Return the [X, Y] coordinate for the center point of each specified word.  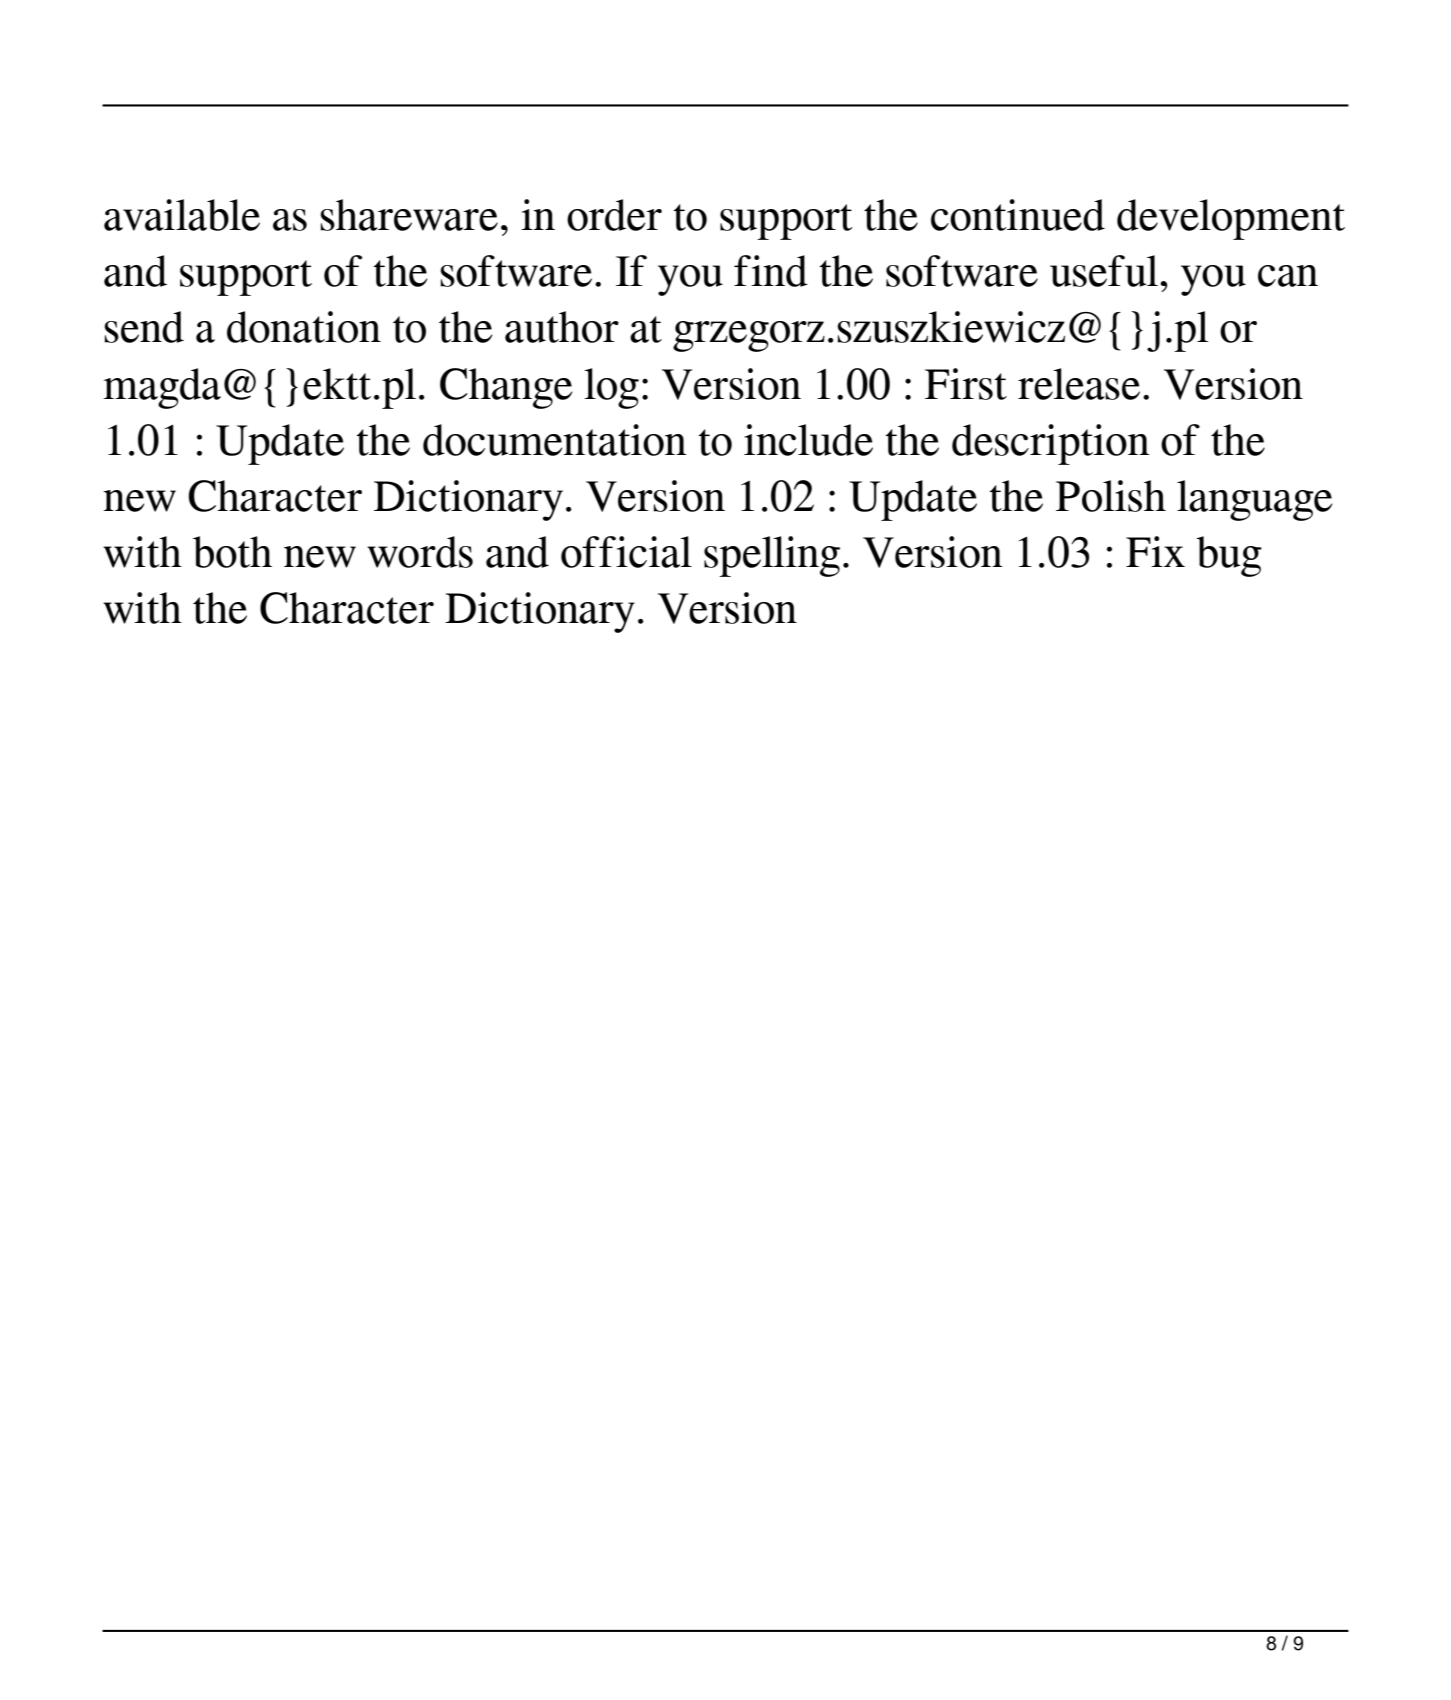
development [1231, 219]
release [1079, 384]
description [1050, 444]
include [808, 440]
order [614, 215]
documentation [554, 440]
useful [1104, 271]
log [611, 388]
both [232, 552]
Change [506, 388]
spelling [772, 556]
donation [304, 327]
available [182, 215]
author [562, 327]
